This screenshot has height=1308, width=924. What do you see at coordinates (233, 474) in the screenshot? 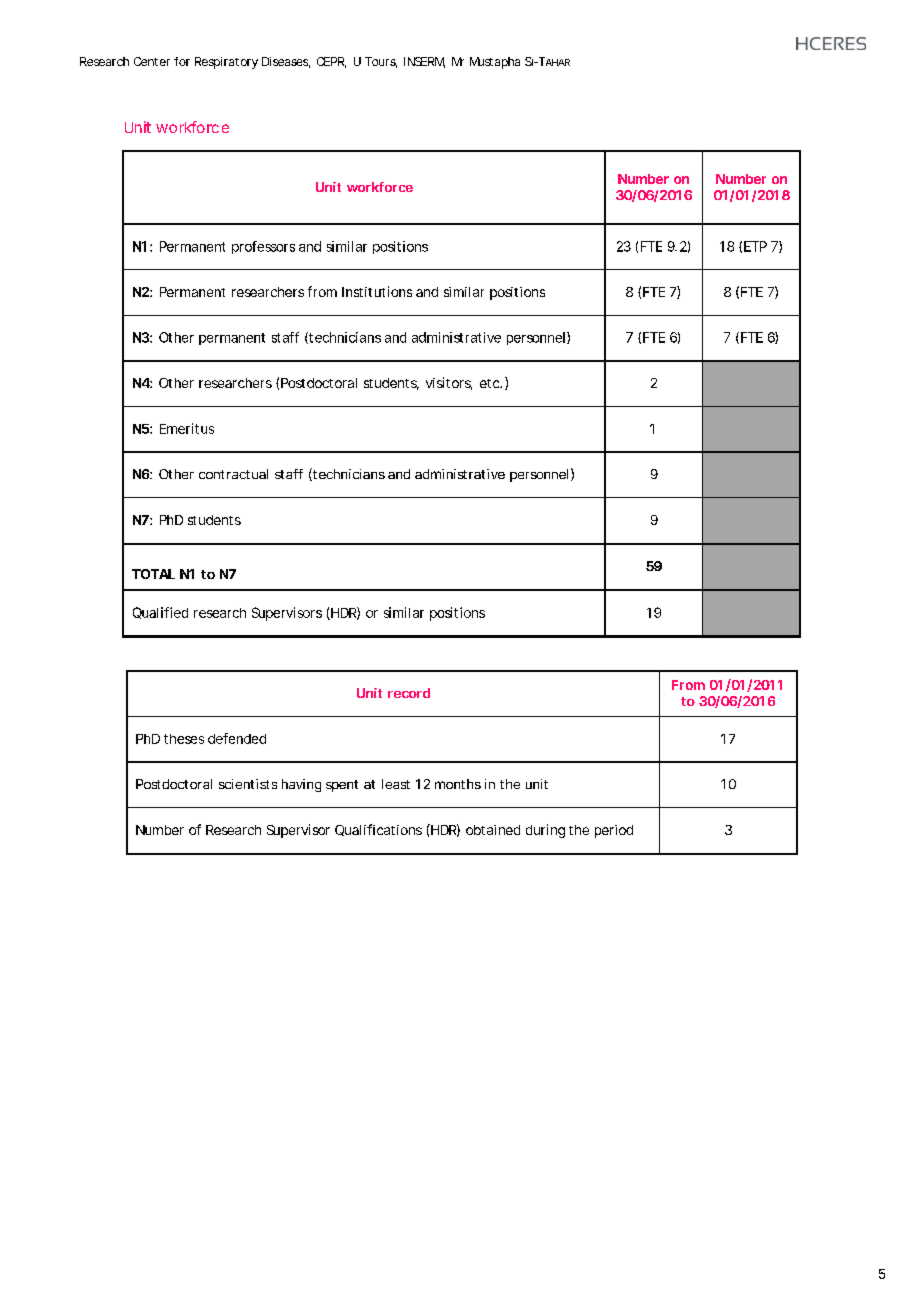
I see `contractual` at bounding box center [233, 474].
